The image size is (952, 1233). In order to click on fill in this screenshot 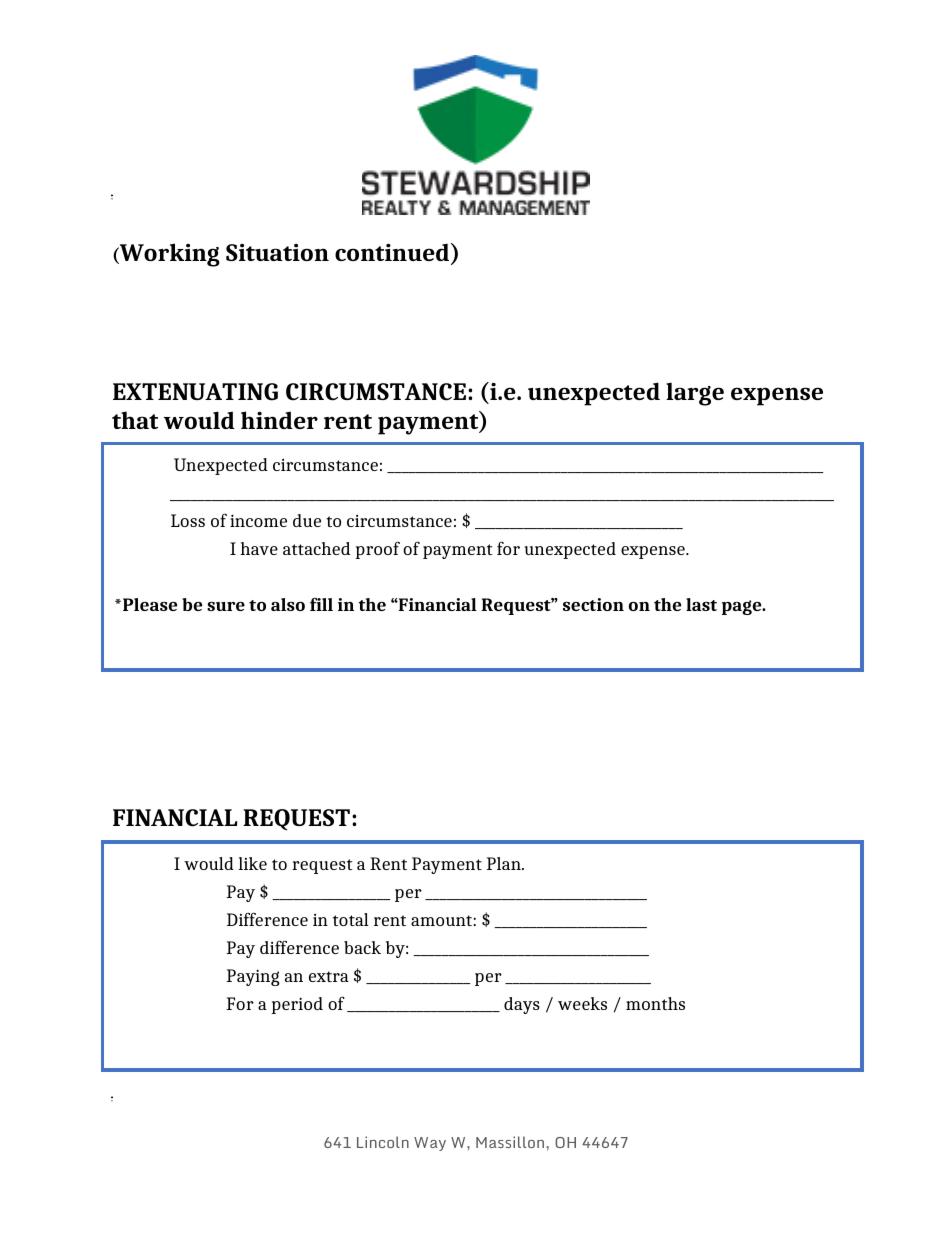, I will do `click(321, 604)`.
